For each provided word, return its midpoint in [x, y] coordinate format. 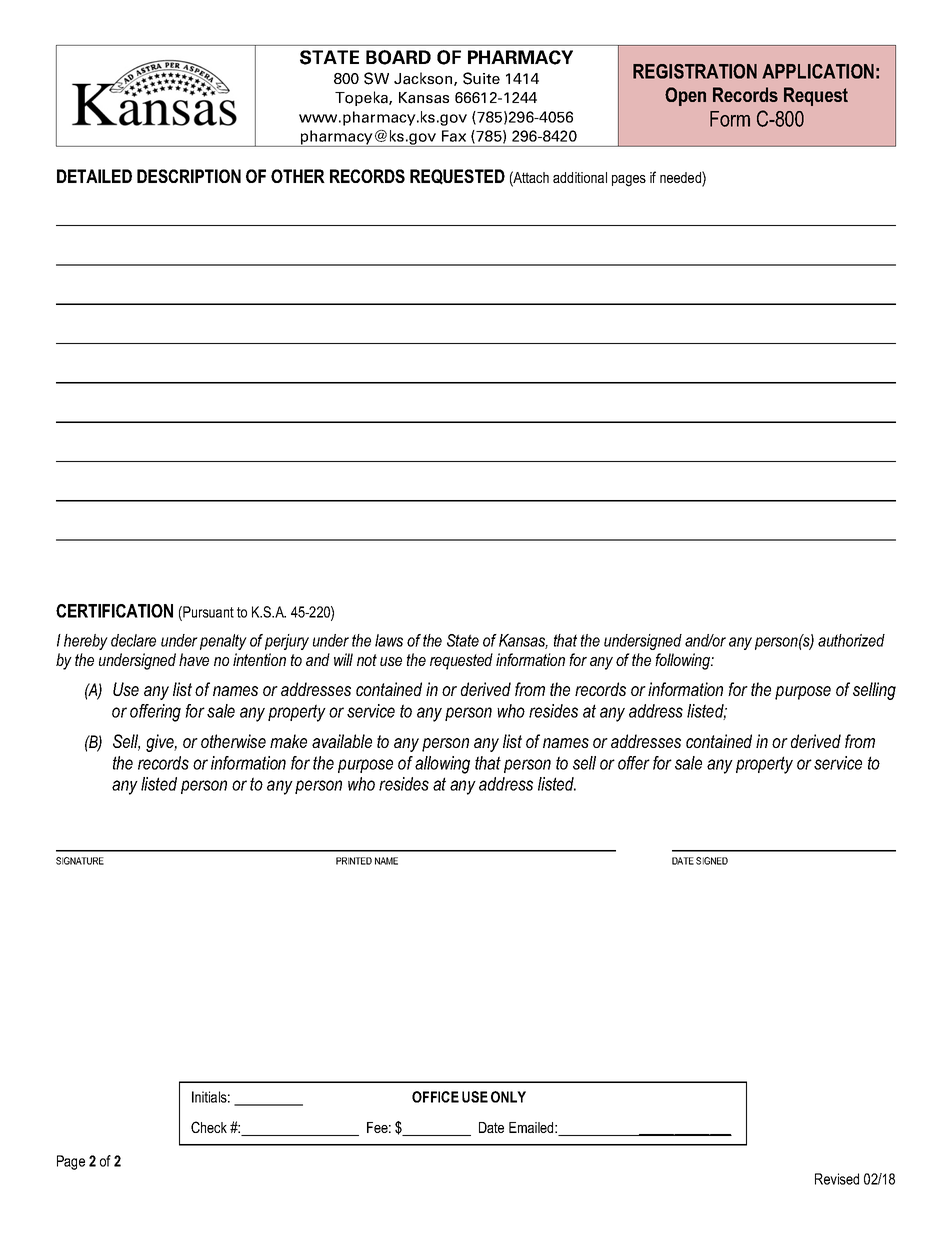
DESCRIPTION [189, 176]
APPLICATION [818, 71]
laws [389, 640]
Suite [481, 78]
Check [209, 1127]
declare [133, 640]
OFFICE [435, 1097]
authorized [851, 640]
